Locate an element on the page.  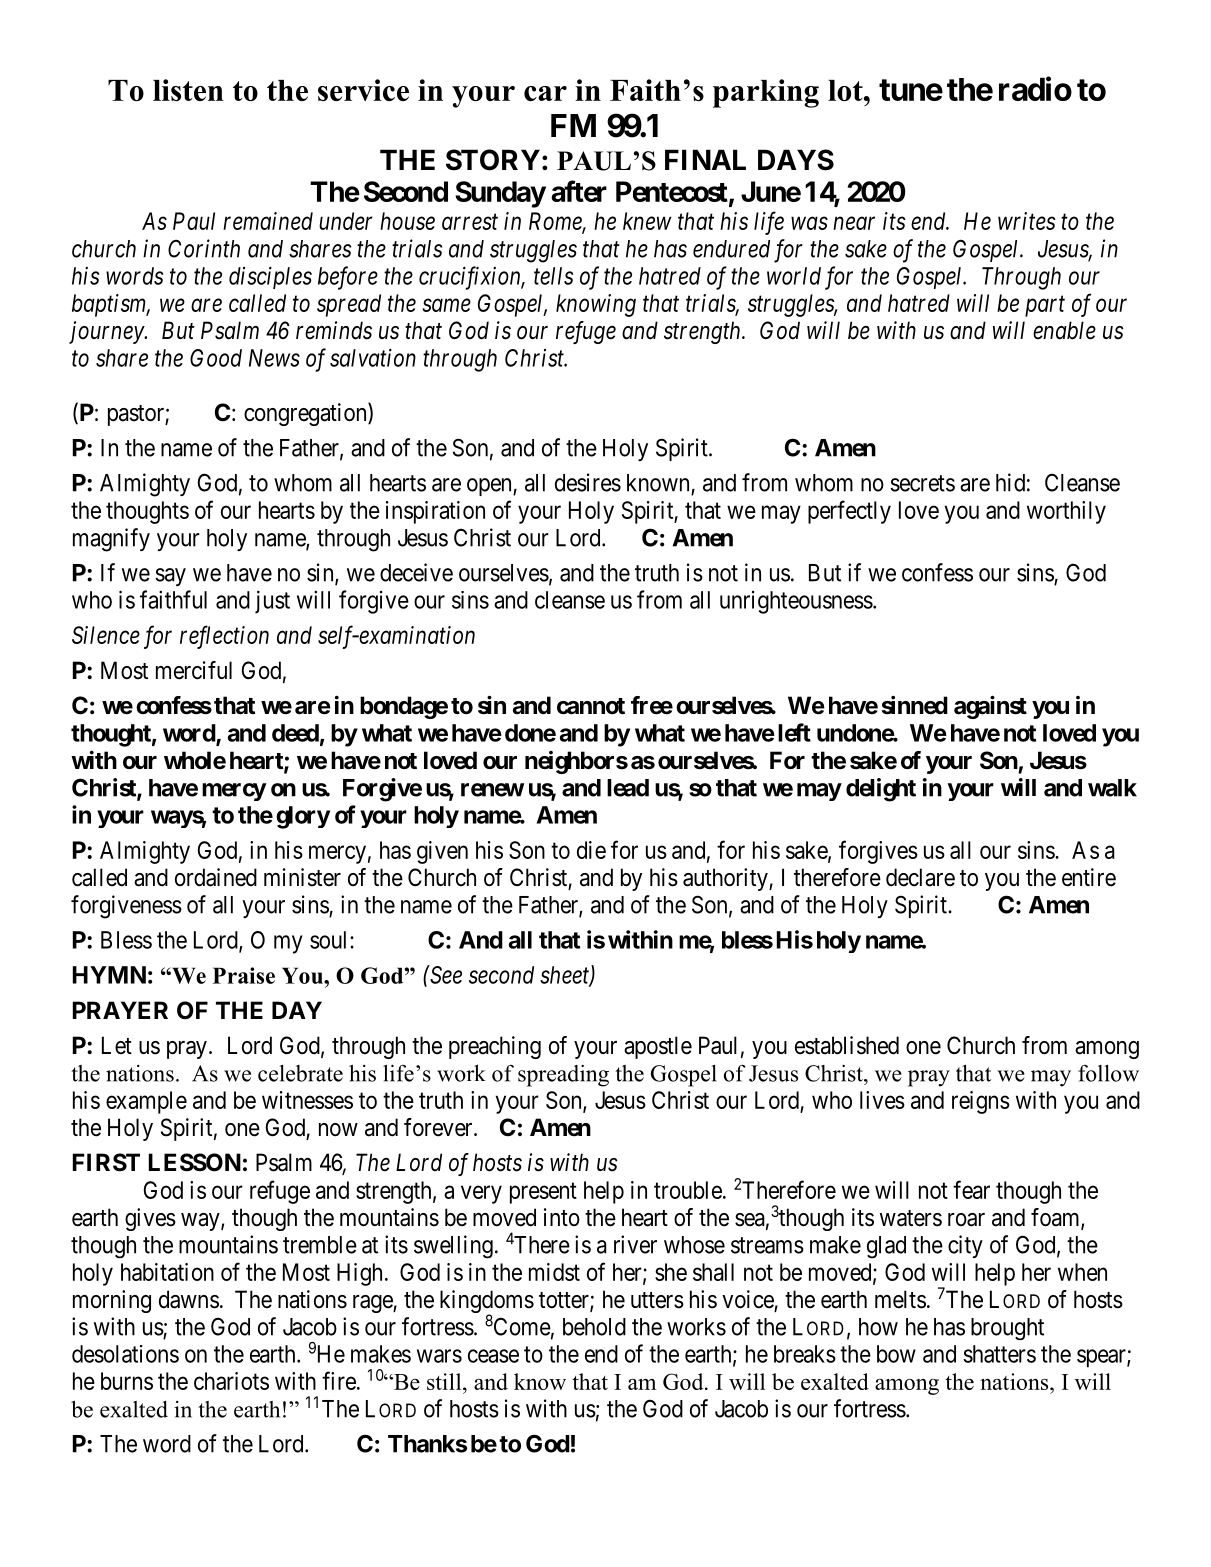
desires is located at coordinates (588, 482).
